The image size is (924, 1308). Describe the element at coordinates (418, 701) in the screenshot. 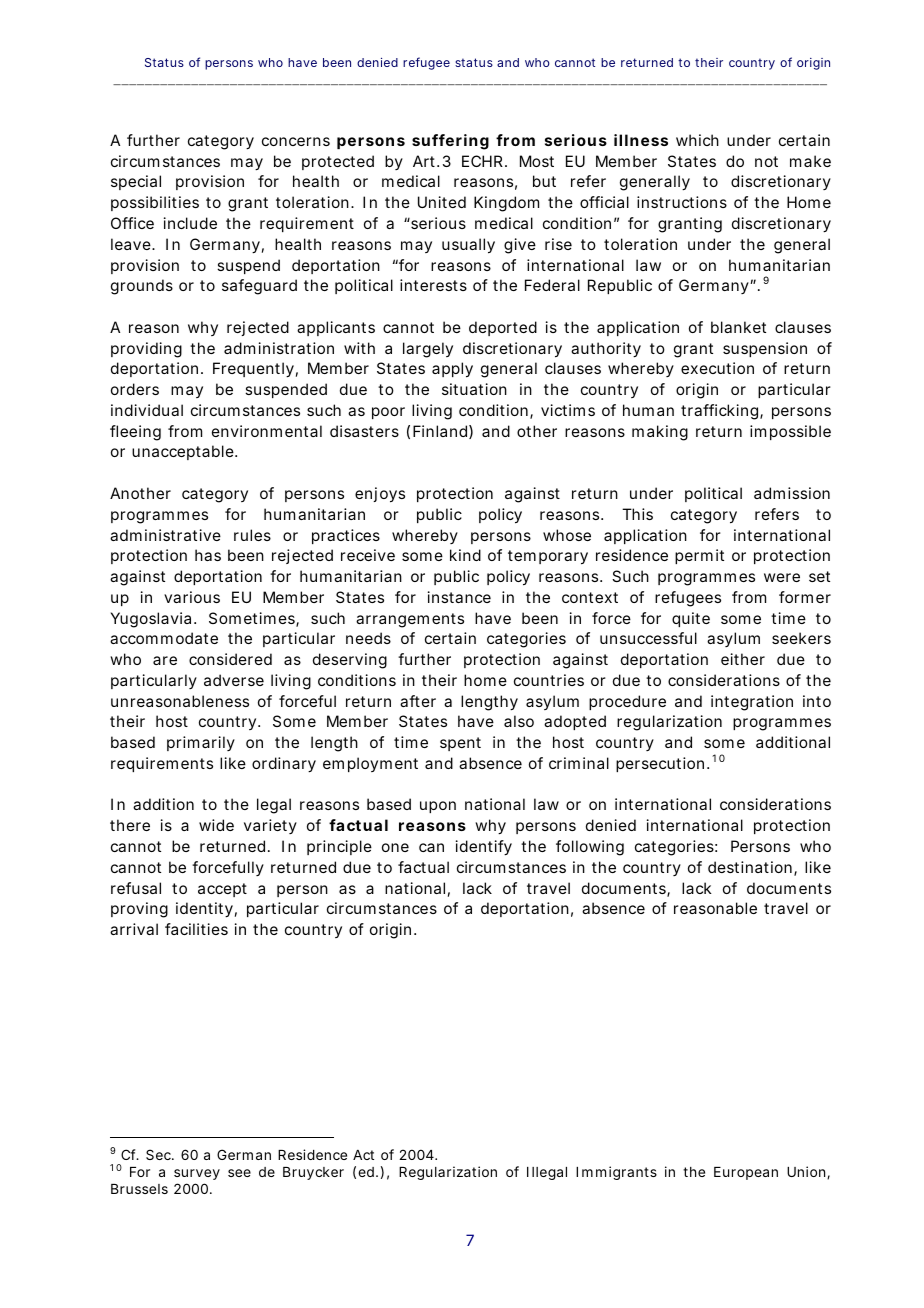

I see `after` at that location.
